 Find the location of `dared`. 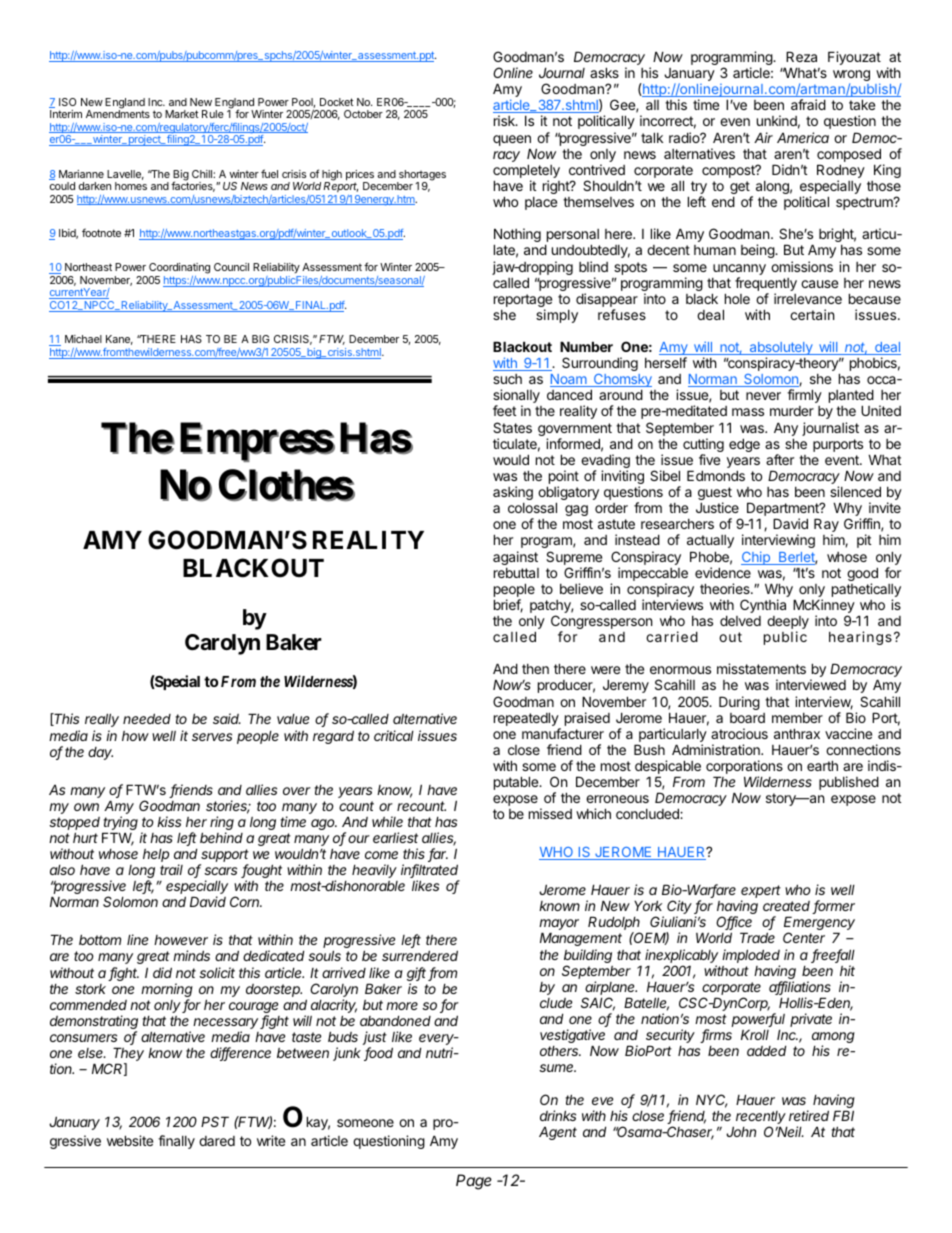

dared is located at coordinates (217, 1141).
